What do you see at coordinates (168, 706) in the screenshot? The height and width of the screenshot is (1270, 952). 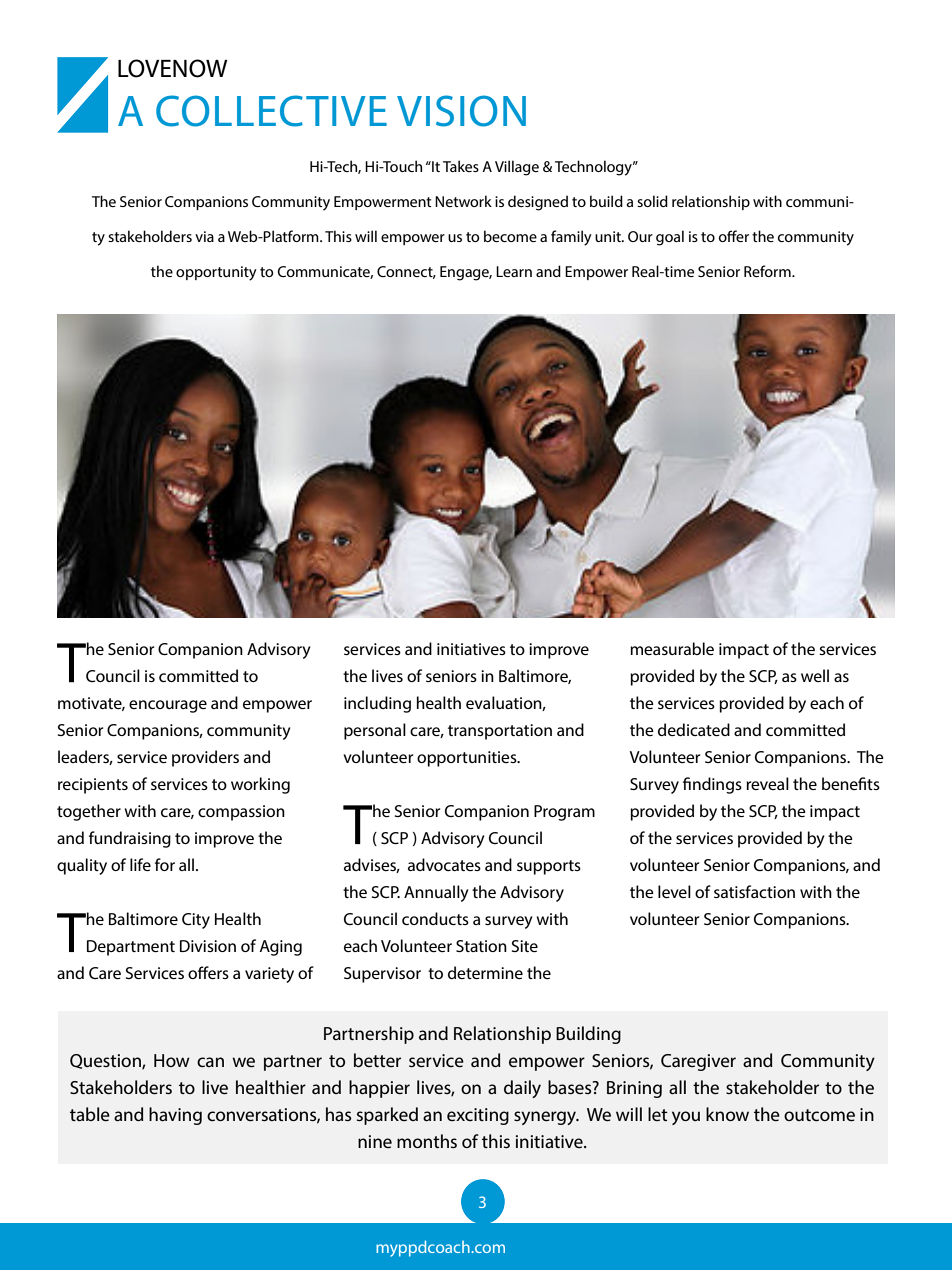 I see `encourage` at bounding box center [168, 706].
